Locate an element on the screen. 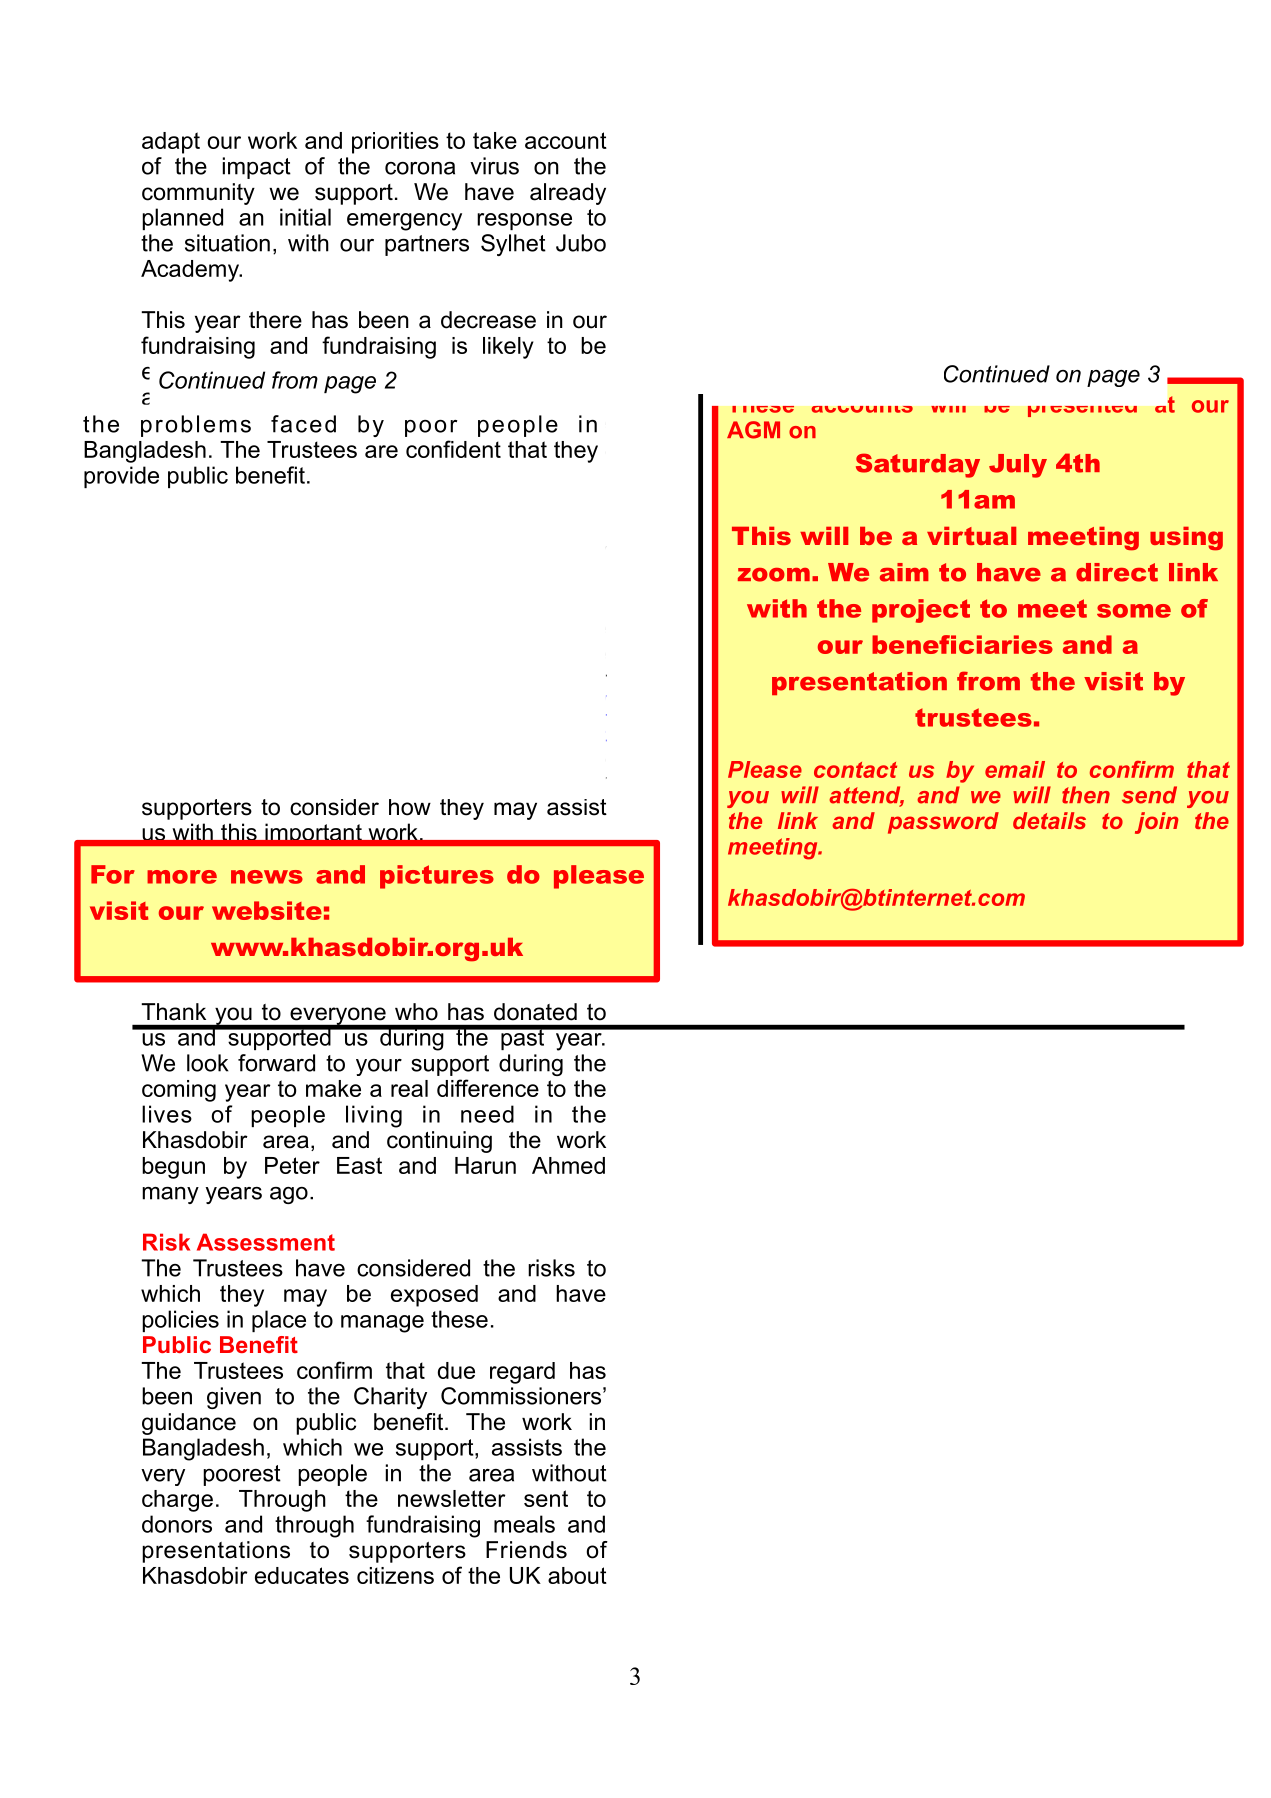 Image resolution: width=1271 pixels, height=1798 pixels. impact is located at coordinates (257, 168).
